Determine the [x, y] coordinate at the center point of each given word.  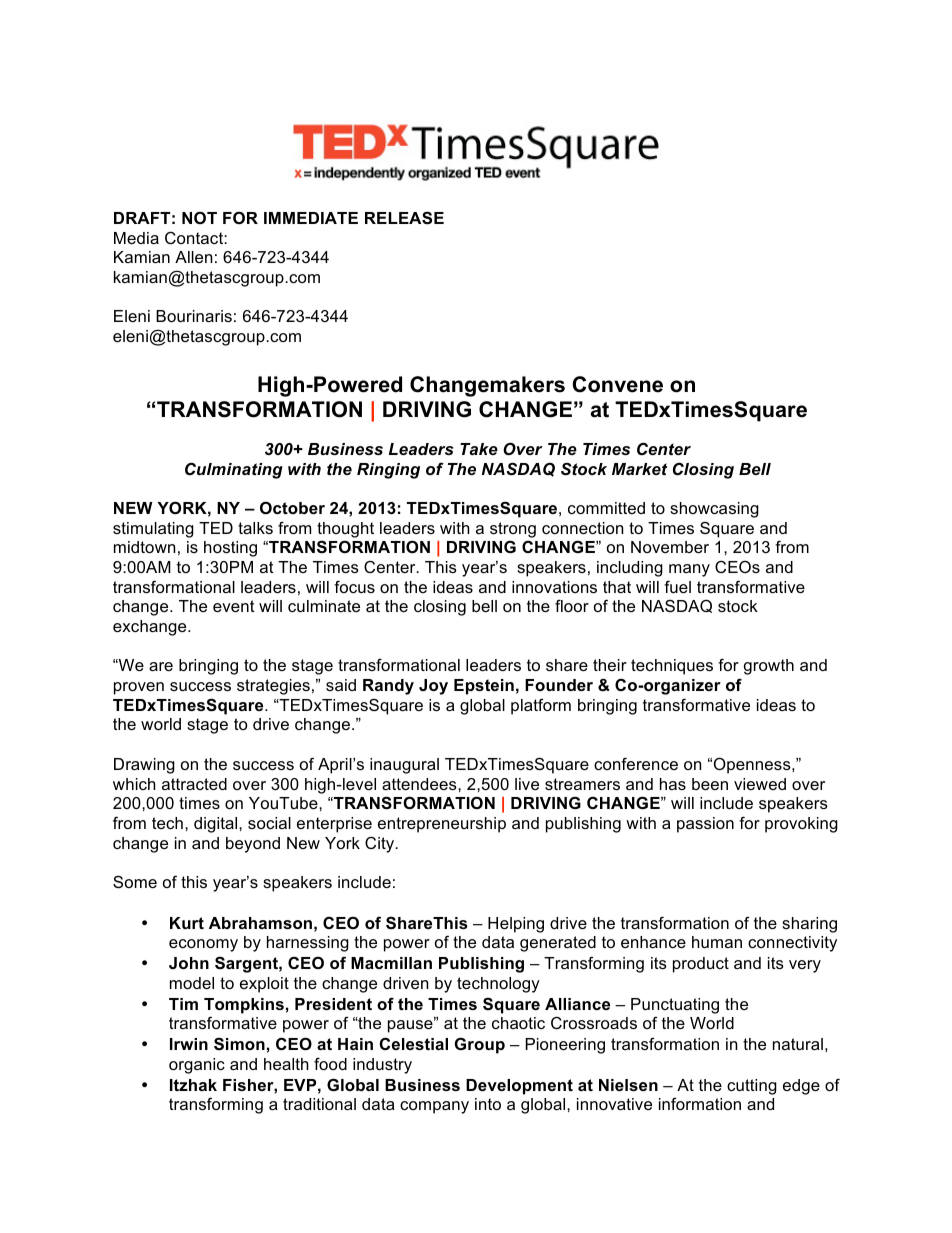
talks [255, 528]
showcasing [714, 510]
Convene [617, 384]
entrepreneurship [442, 825]
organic [197, 1066]
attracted [194, 784]
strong [513, 530]
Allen [193, 257]
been [710, 784]
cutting [752, 1087]
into [488, 1104]
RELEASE [404, 218]
